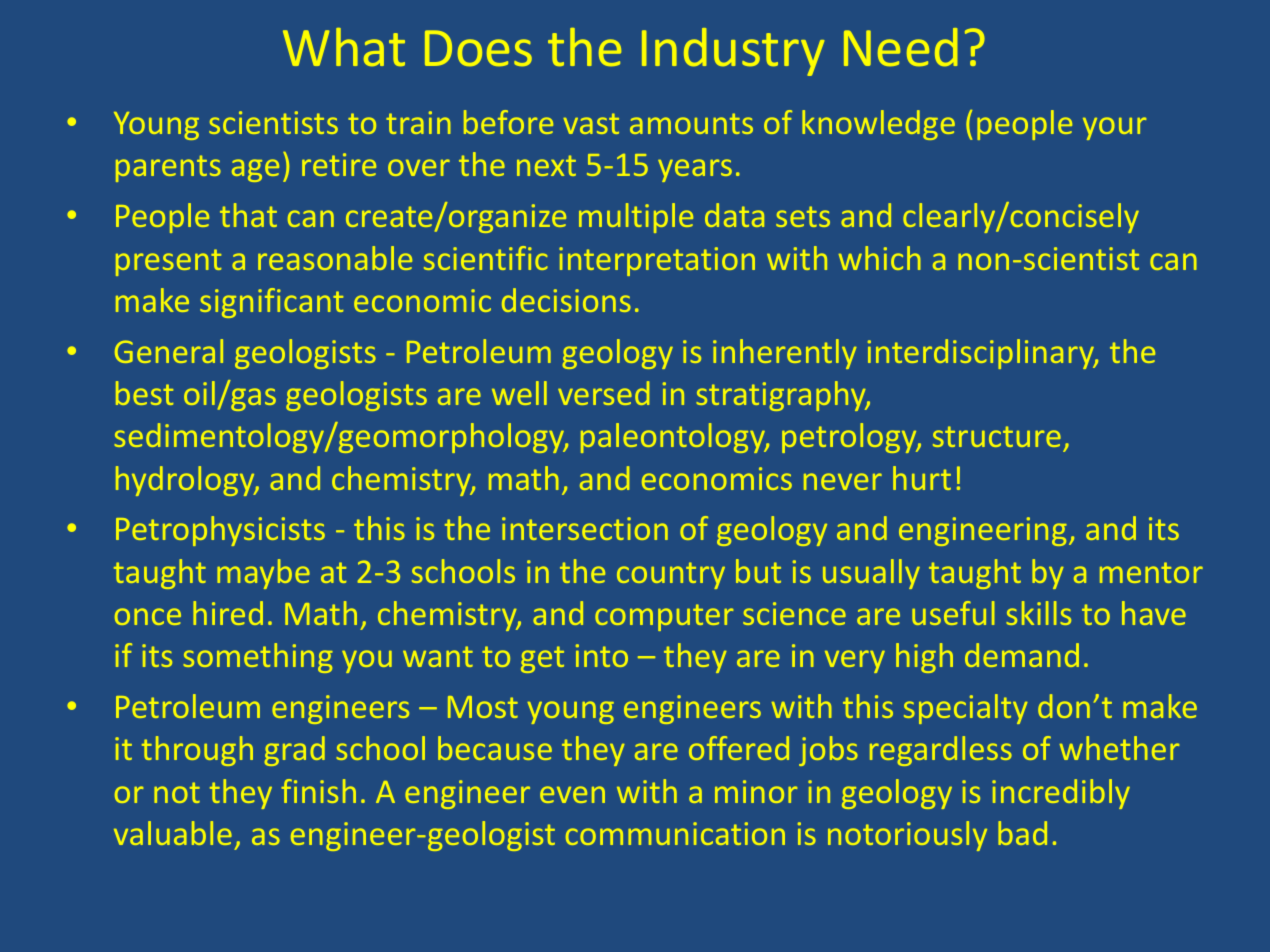  Describe the element at coordinates (144, 393) in the page. I see `best` at that location.
